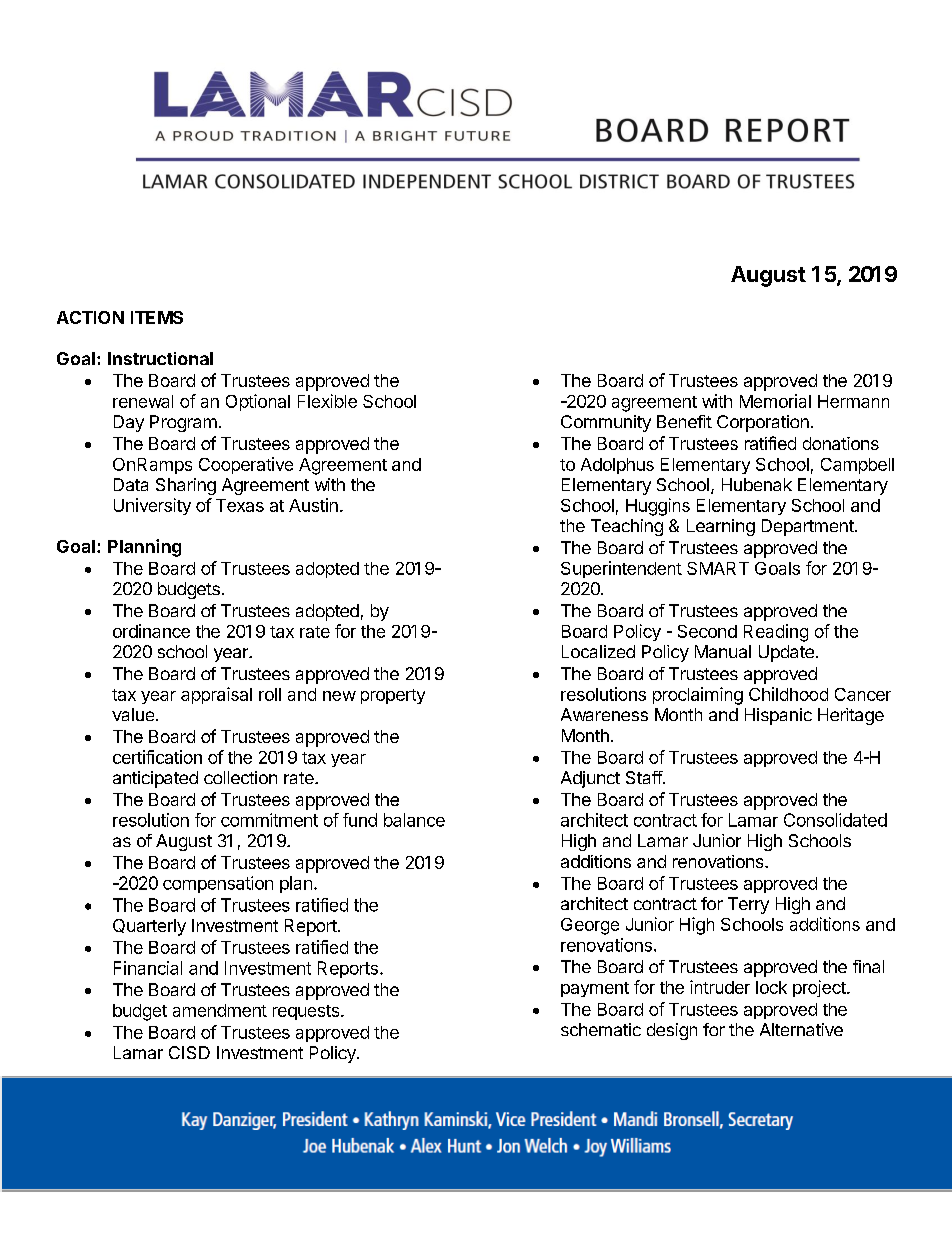 Image resolution: width=952 pixels, height=1233 pixels. What do you see at coordinates (771, 987) in the document?
I see `lock` at bounding box center [771, 987].
